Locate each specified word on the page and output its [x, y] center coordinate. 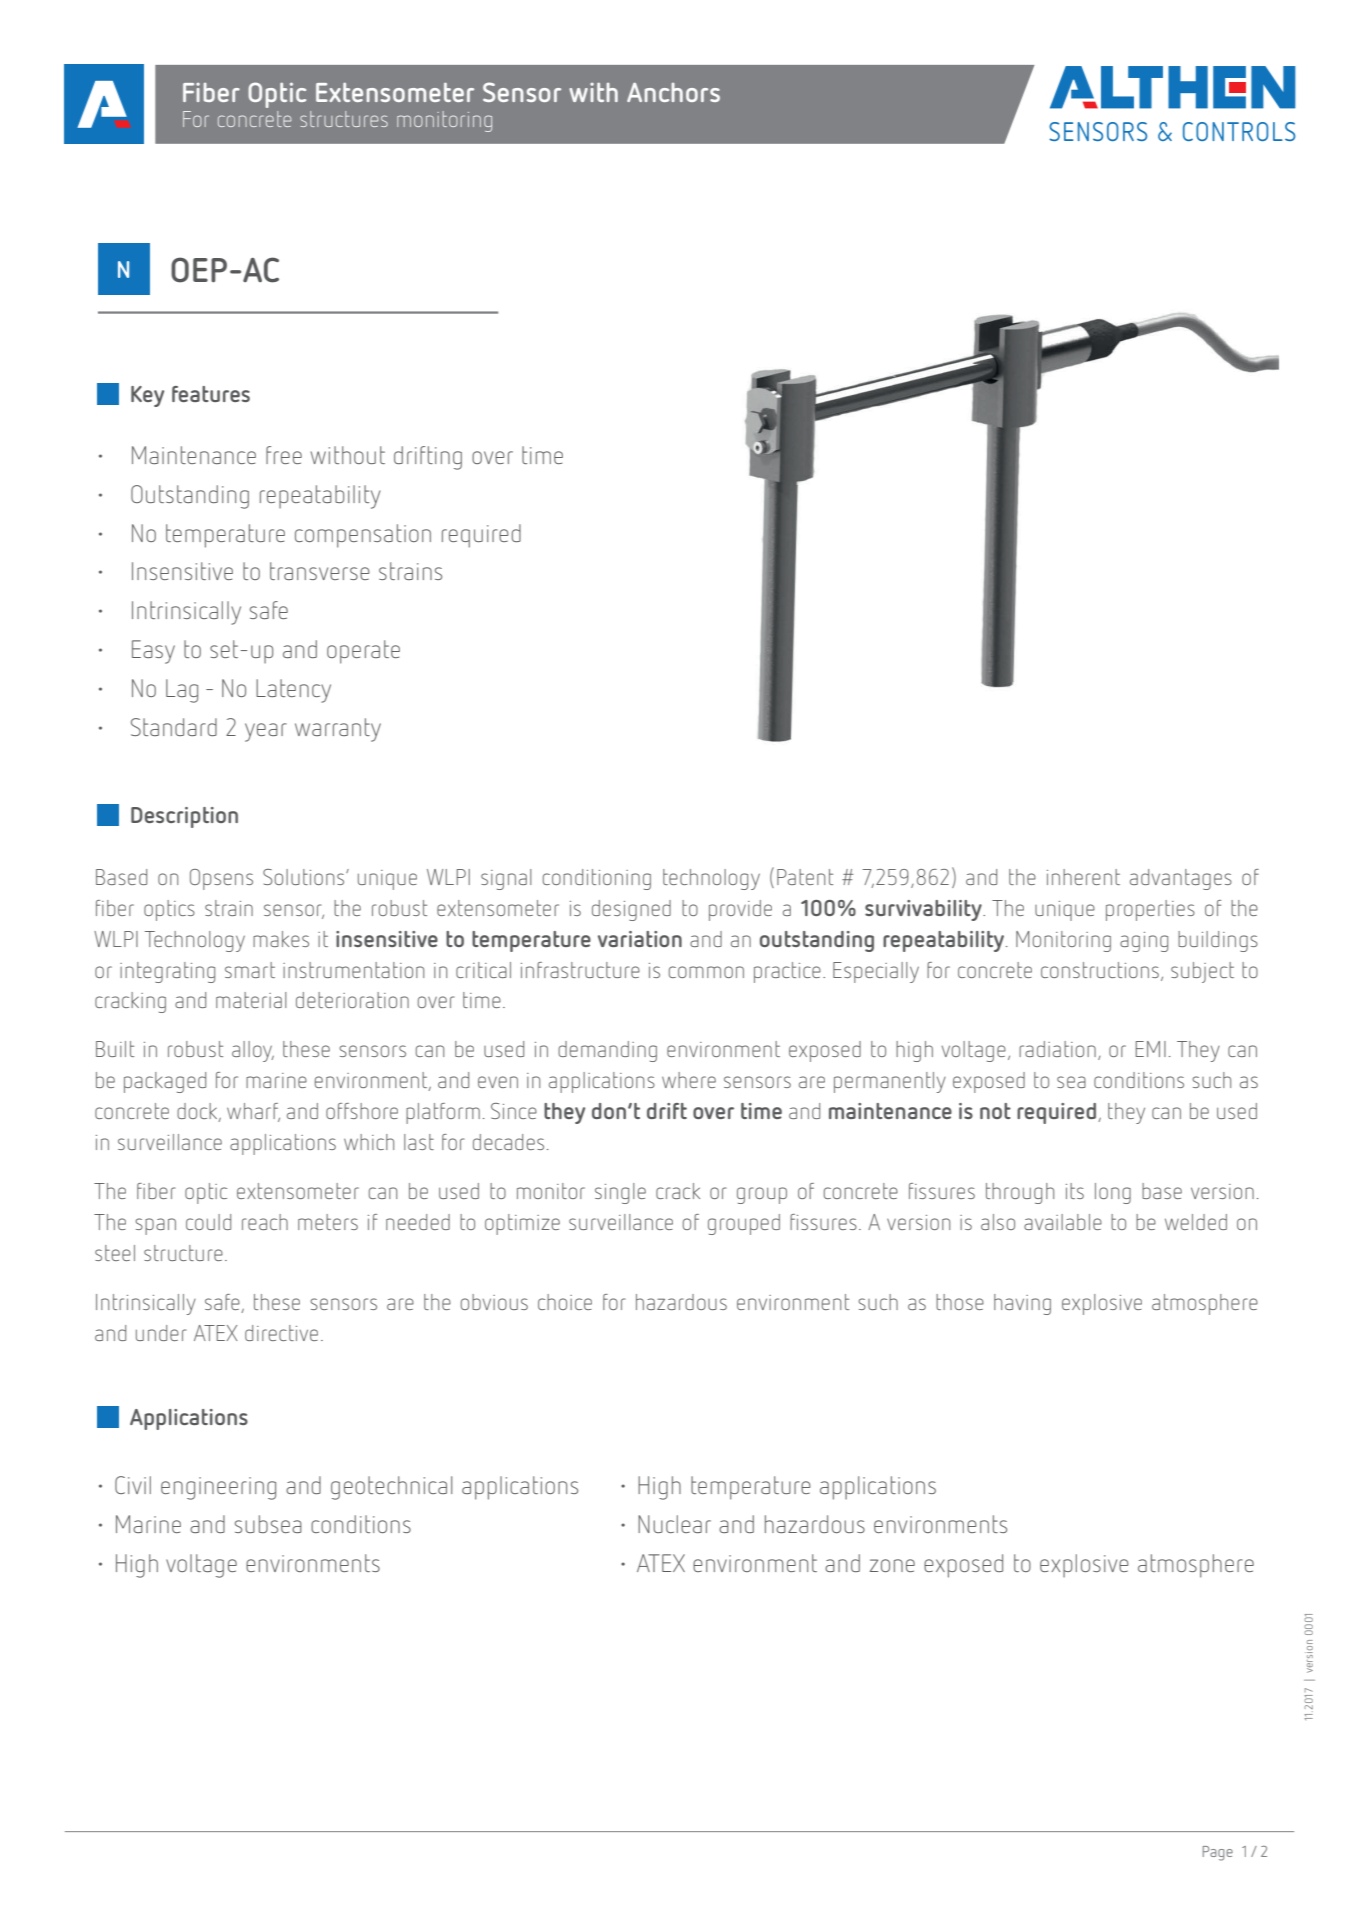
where [689, 1080]
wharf [253, 1112]
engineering [218, 1488]
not [995, 1111]
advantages [1181, 879]
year [266, 732]
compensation [363, 536]
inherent [1083, 877]
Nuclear [674, 1524]
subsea [268, 1524]
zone [892, 1565]
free [284, 455]
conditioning [597, 879]
